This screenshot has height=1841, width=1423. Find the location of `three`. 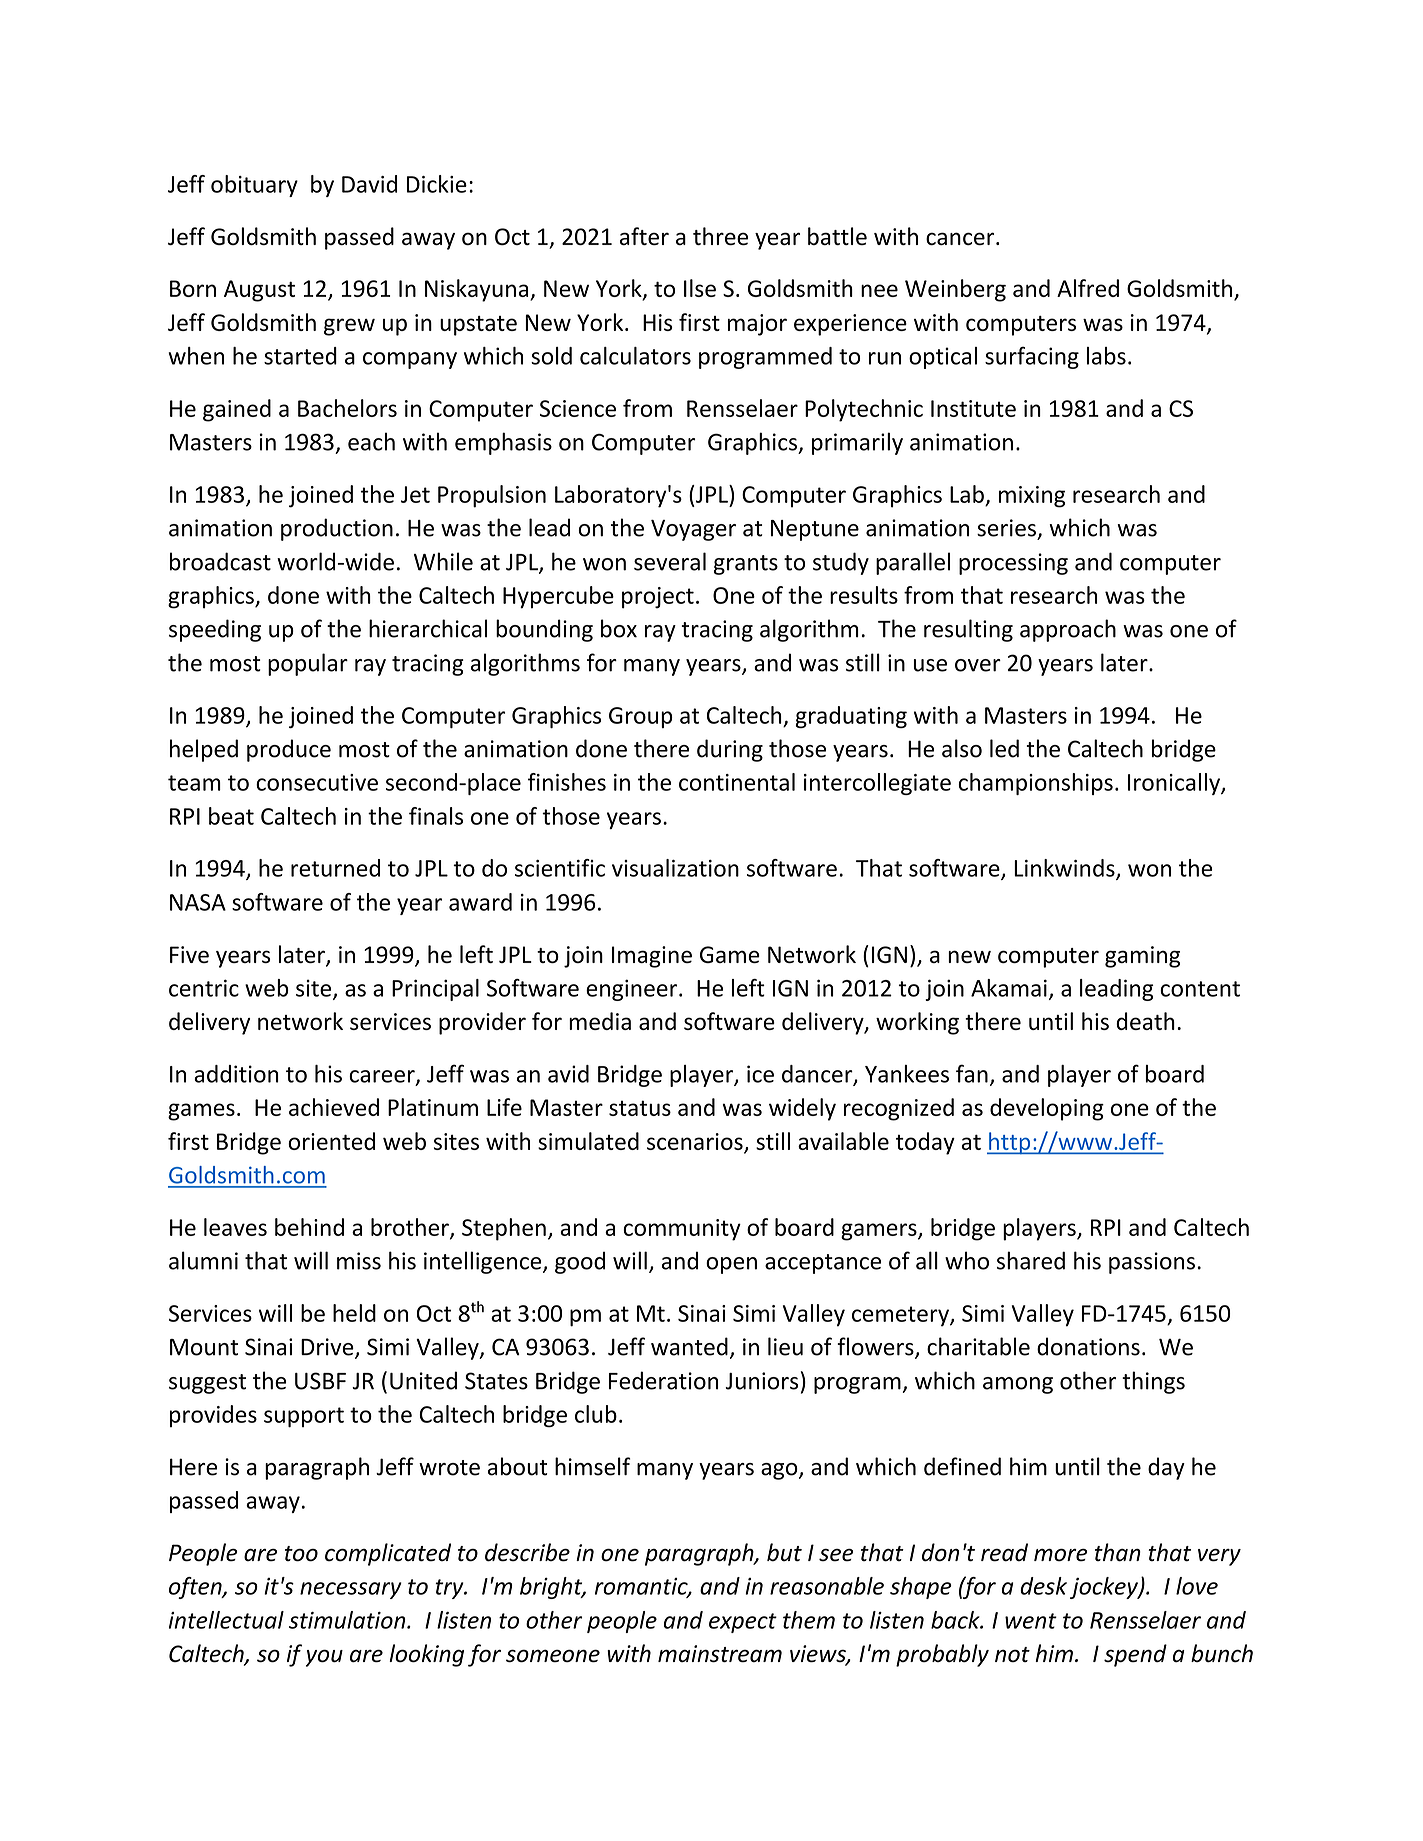

three is located at coordinates (720, 236).
